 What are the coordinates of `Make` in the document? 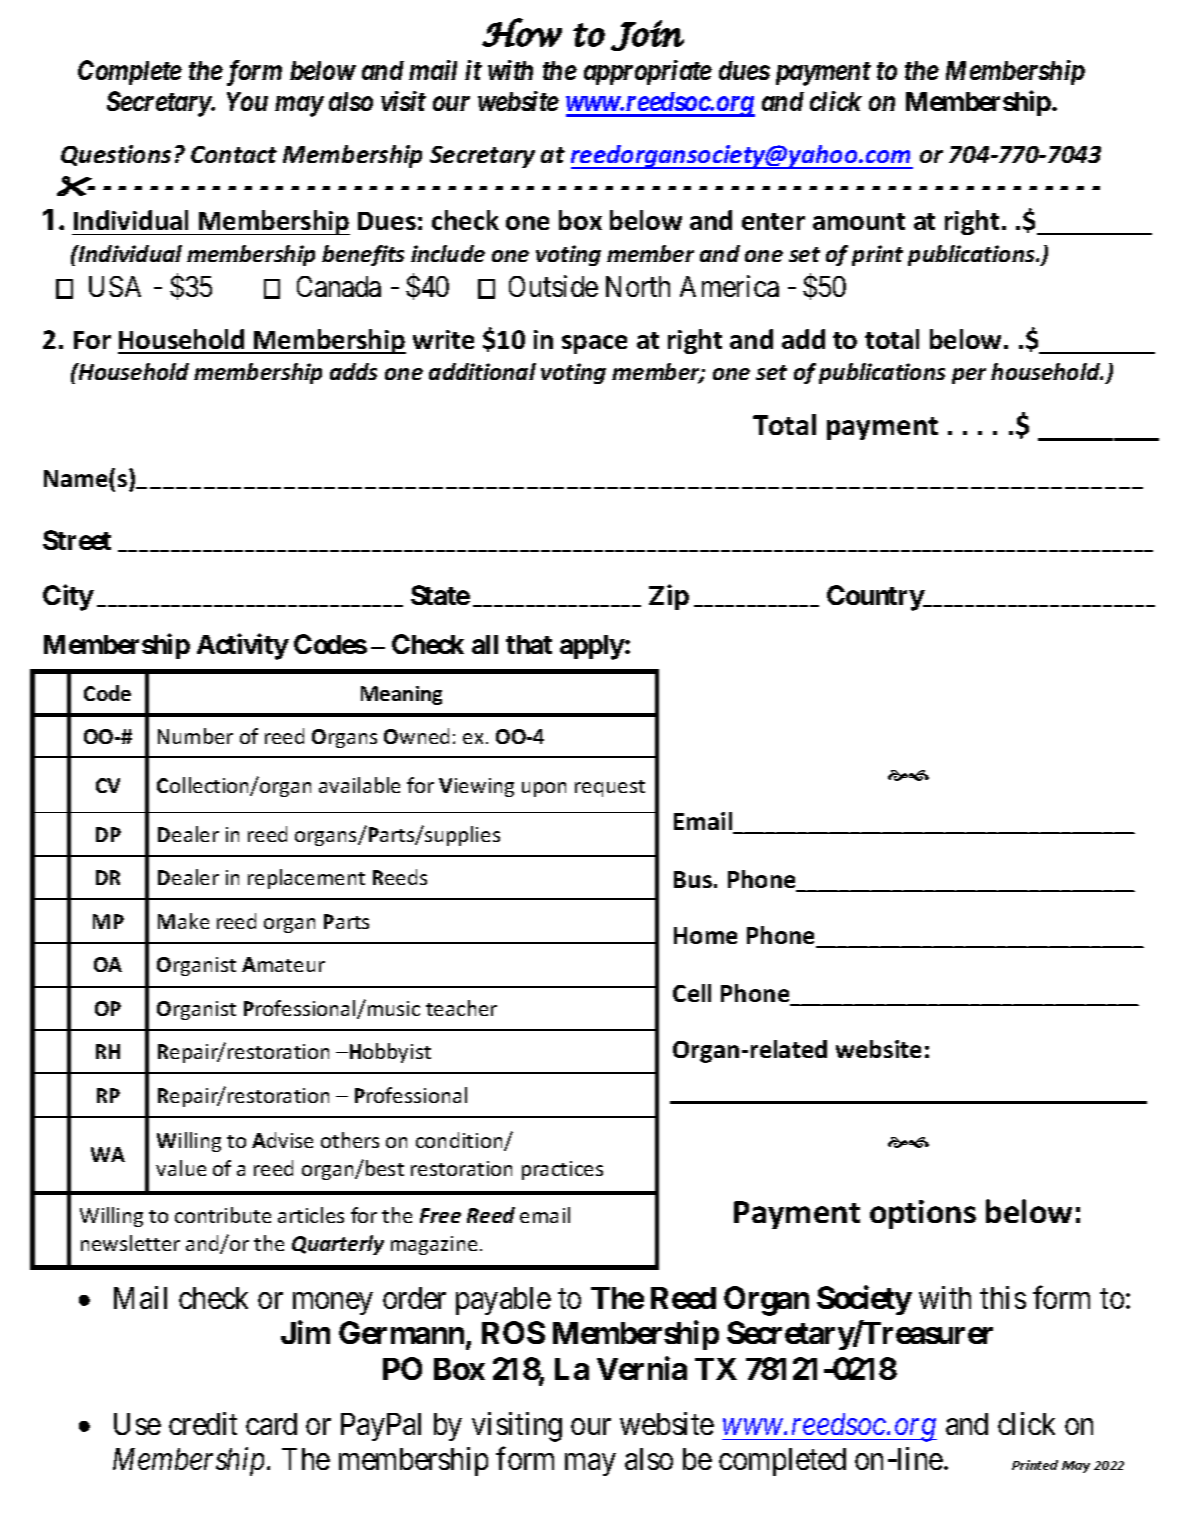 It's located at (183, 921).
